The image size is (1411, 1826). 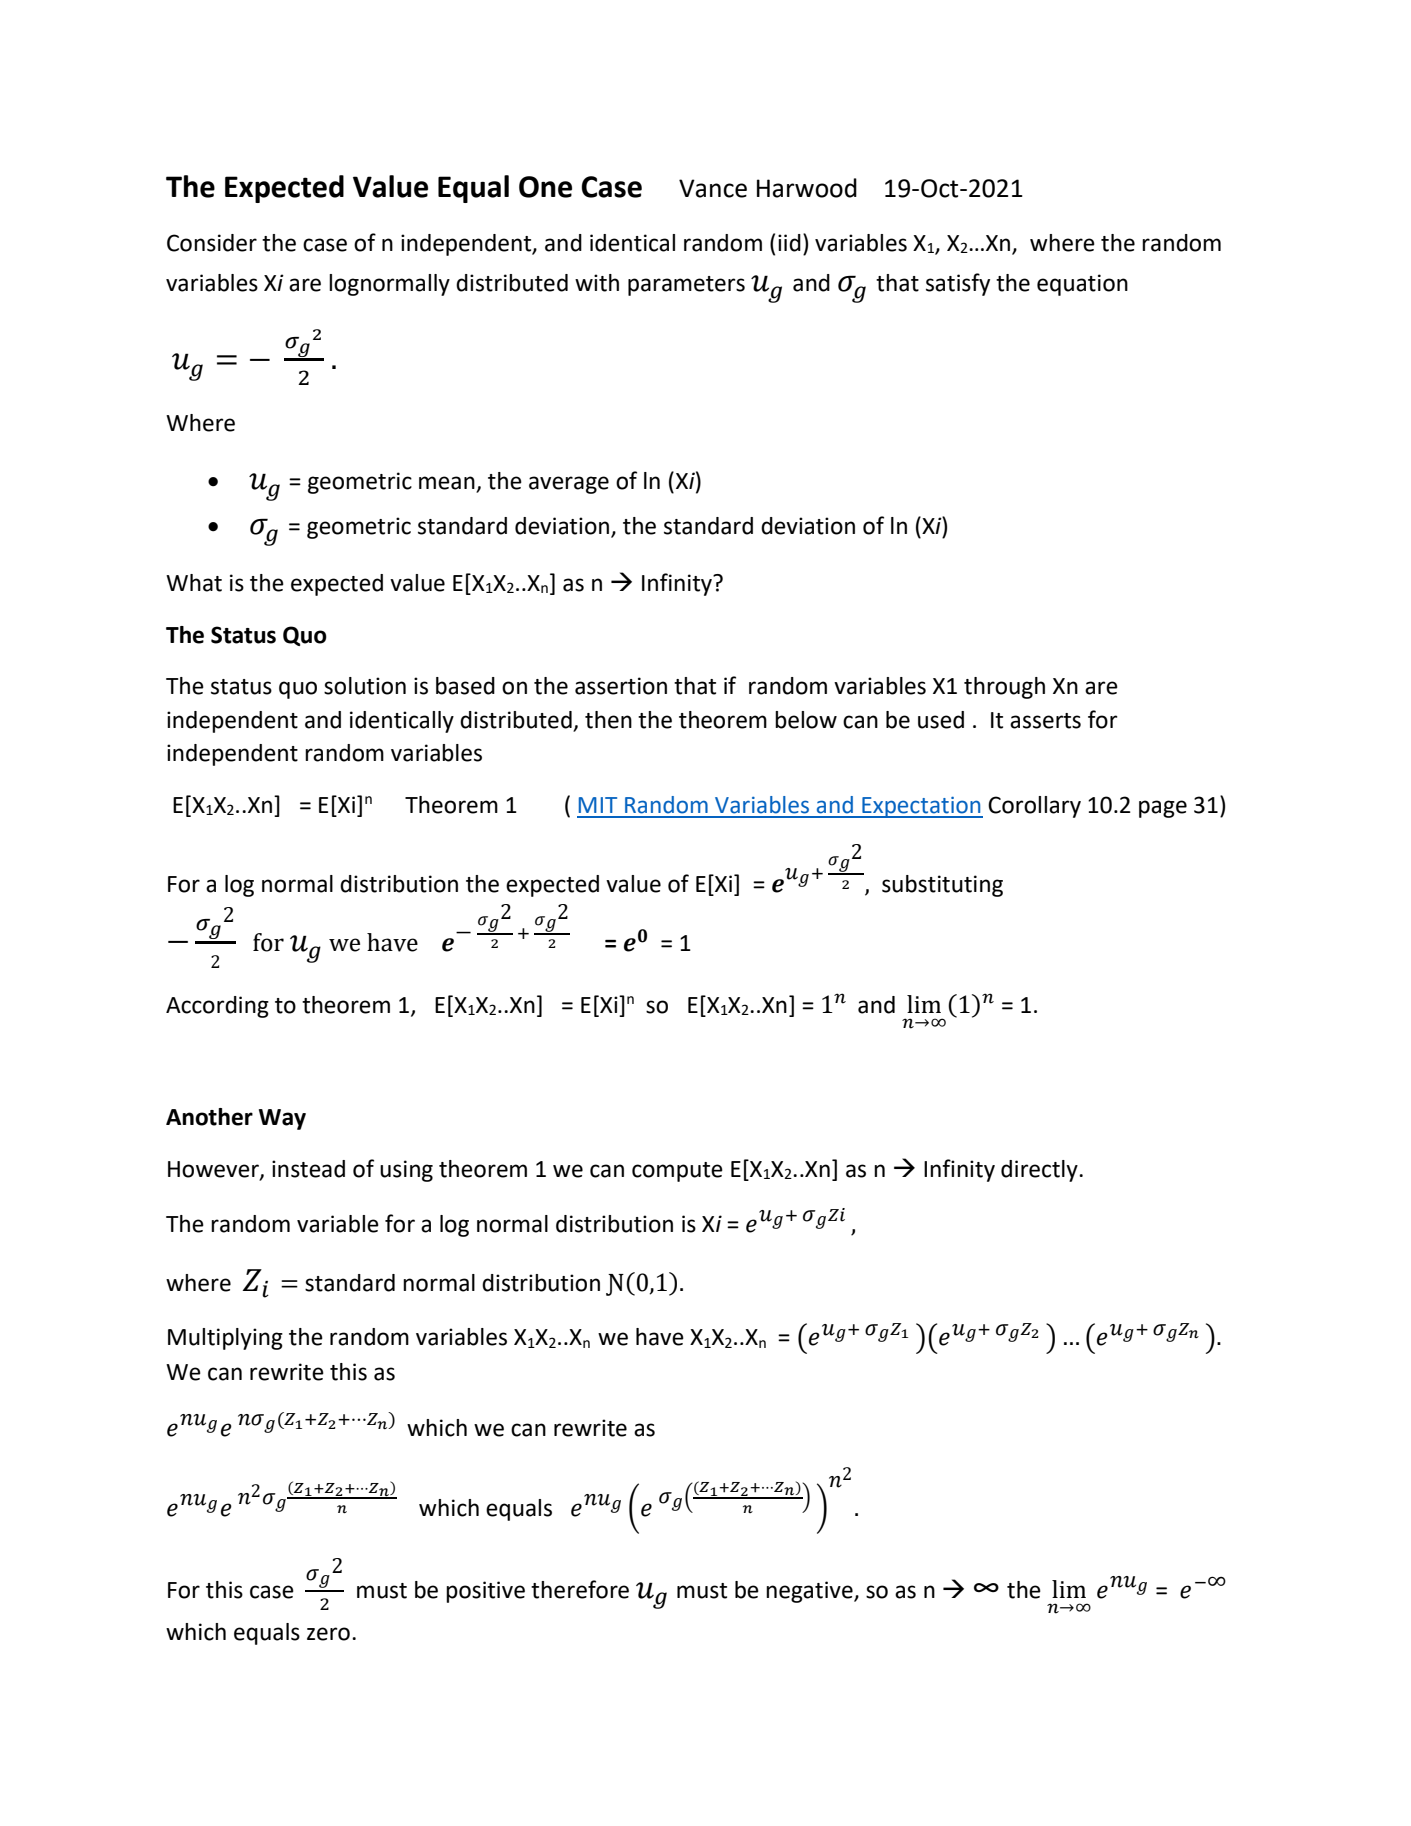 What do you see at coordinates (1004, 688) in the image?
I see `through` at bounding box center [1004, 688].
